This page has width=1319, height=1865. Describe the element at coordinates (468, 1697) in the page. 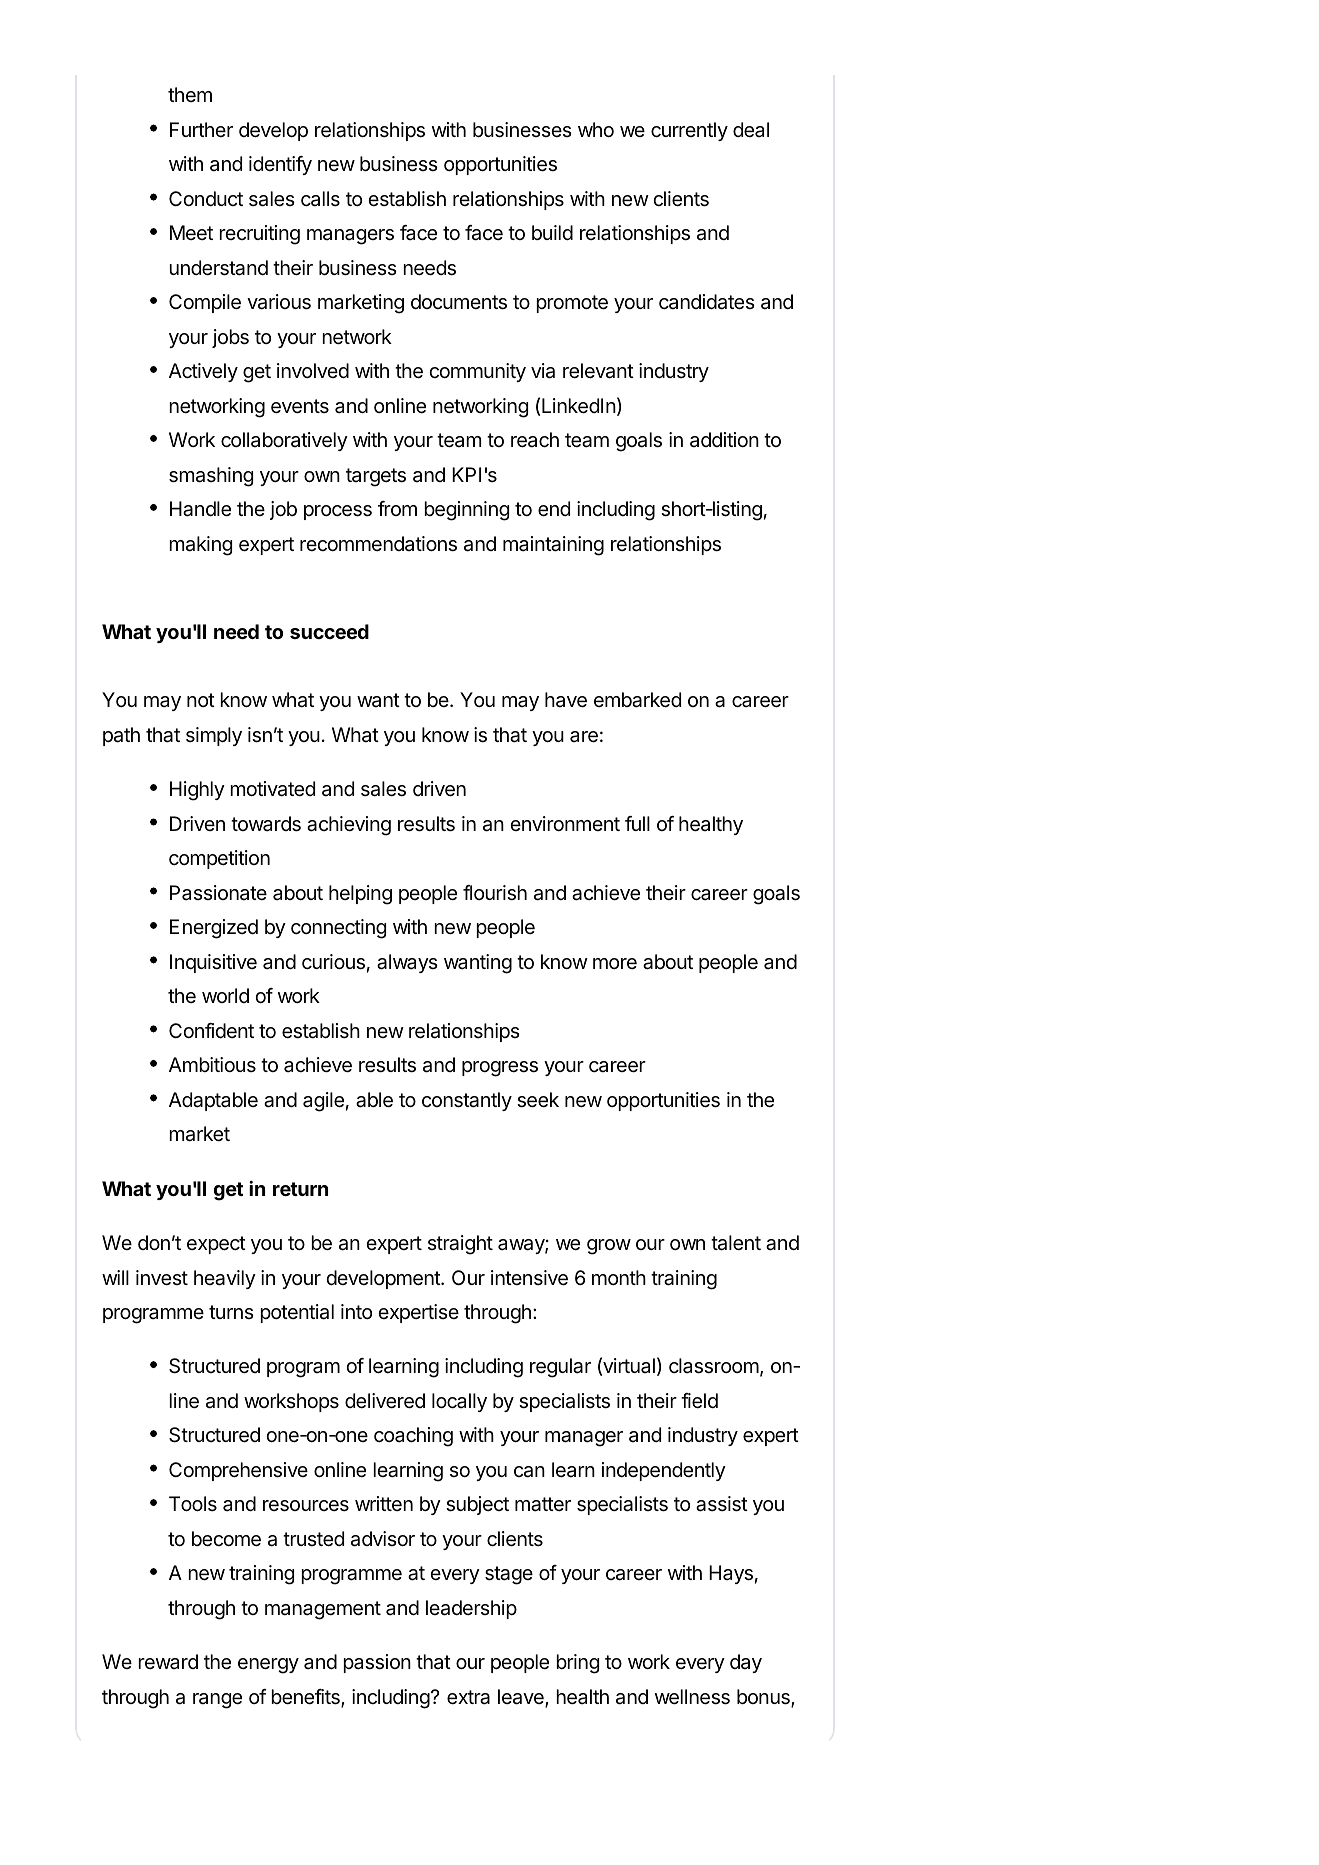

I see `extra` at that location.
